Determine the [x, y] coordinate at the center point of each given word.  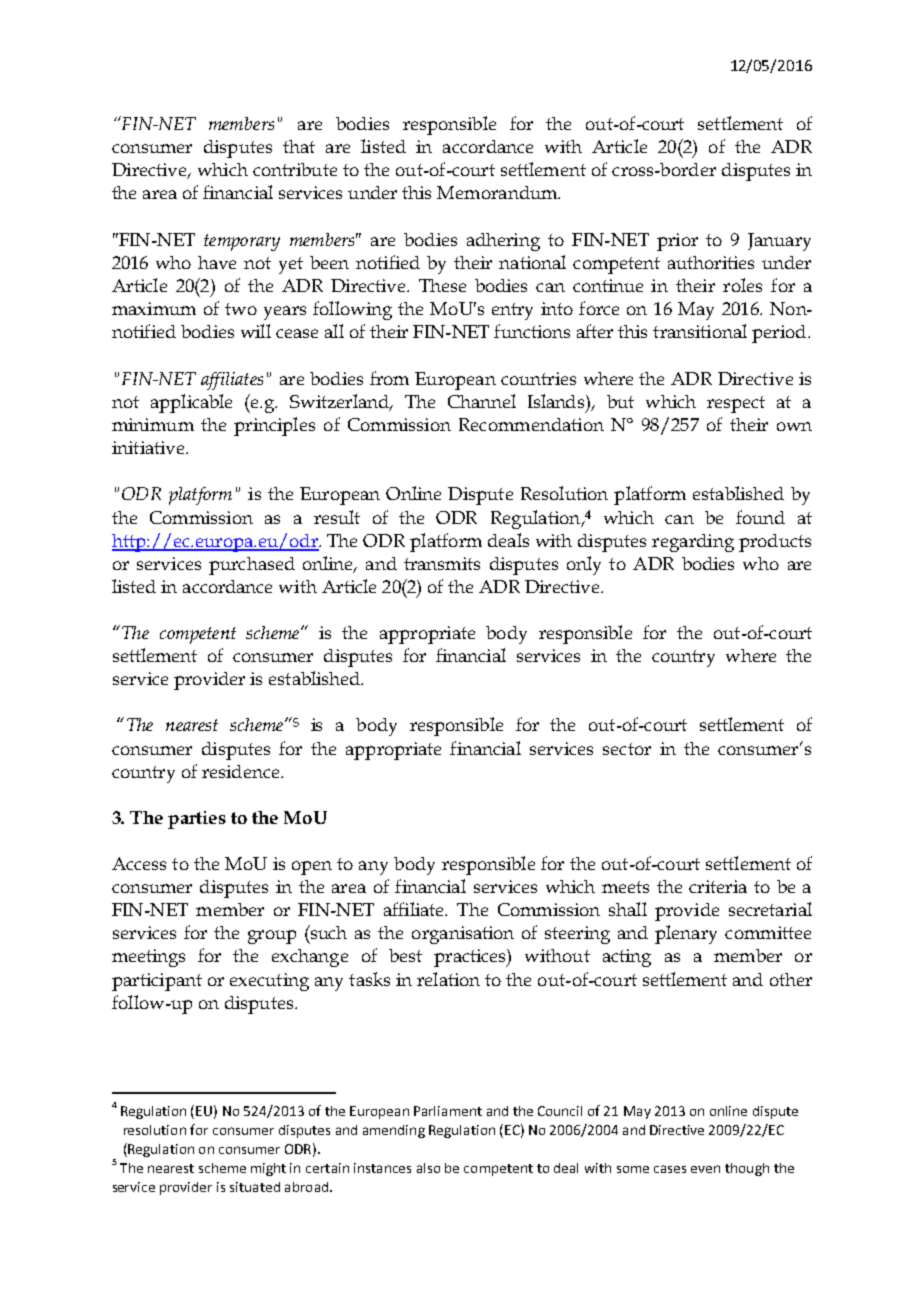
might [268, 1169]
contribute [295, 169]
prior [677, 242]
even [705, 1169]
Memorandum [498, 192]
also [428, 1168]
